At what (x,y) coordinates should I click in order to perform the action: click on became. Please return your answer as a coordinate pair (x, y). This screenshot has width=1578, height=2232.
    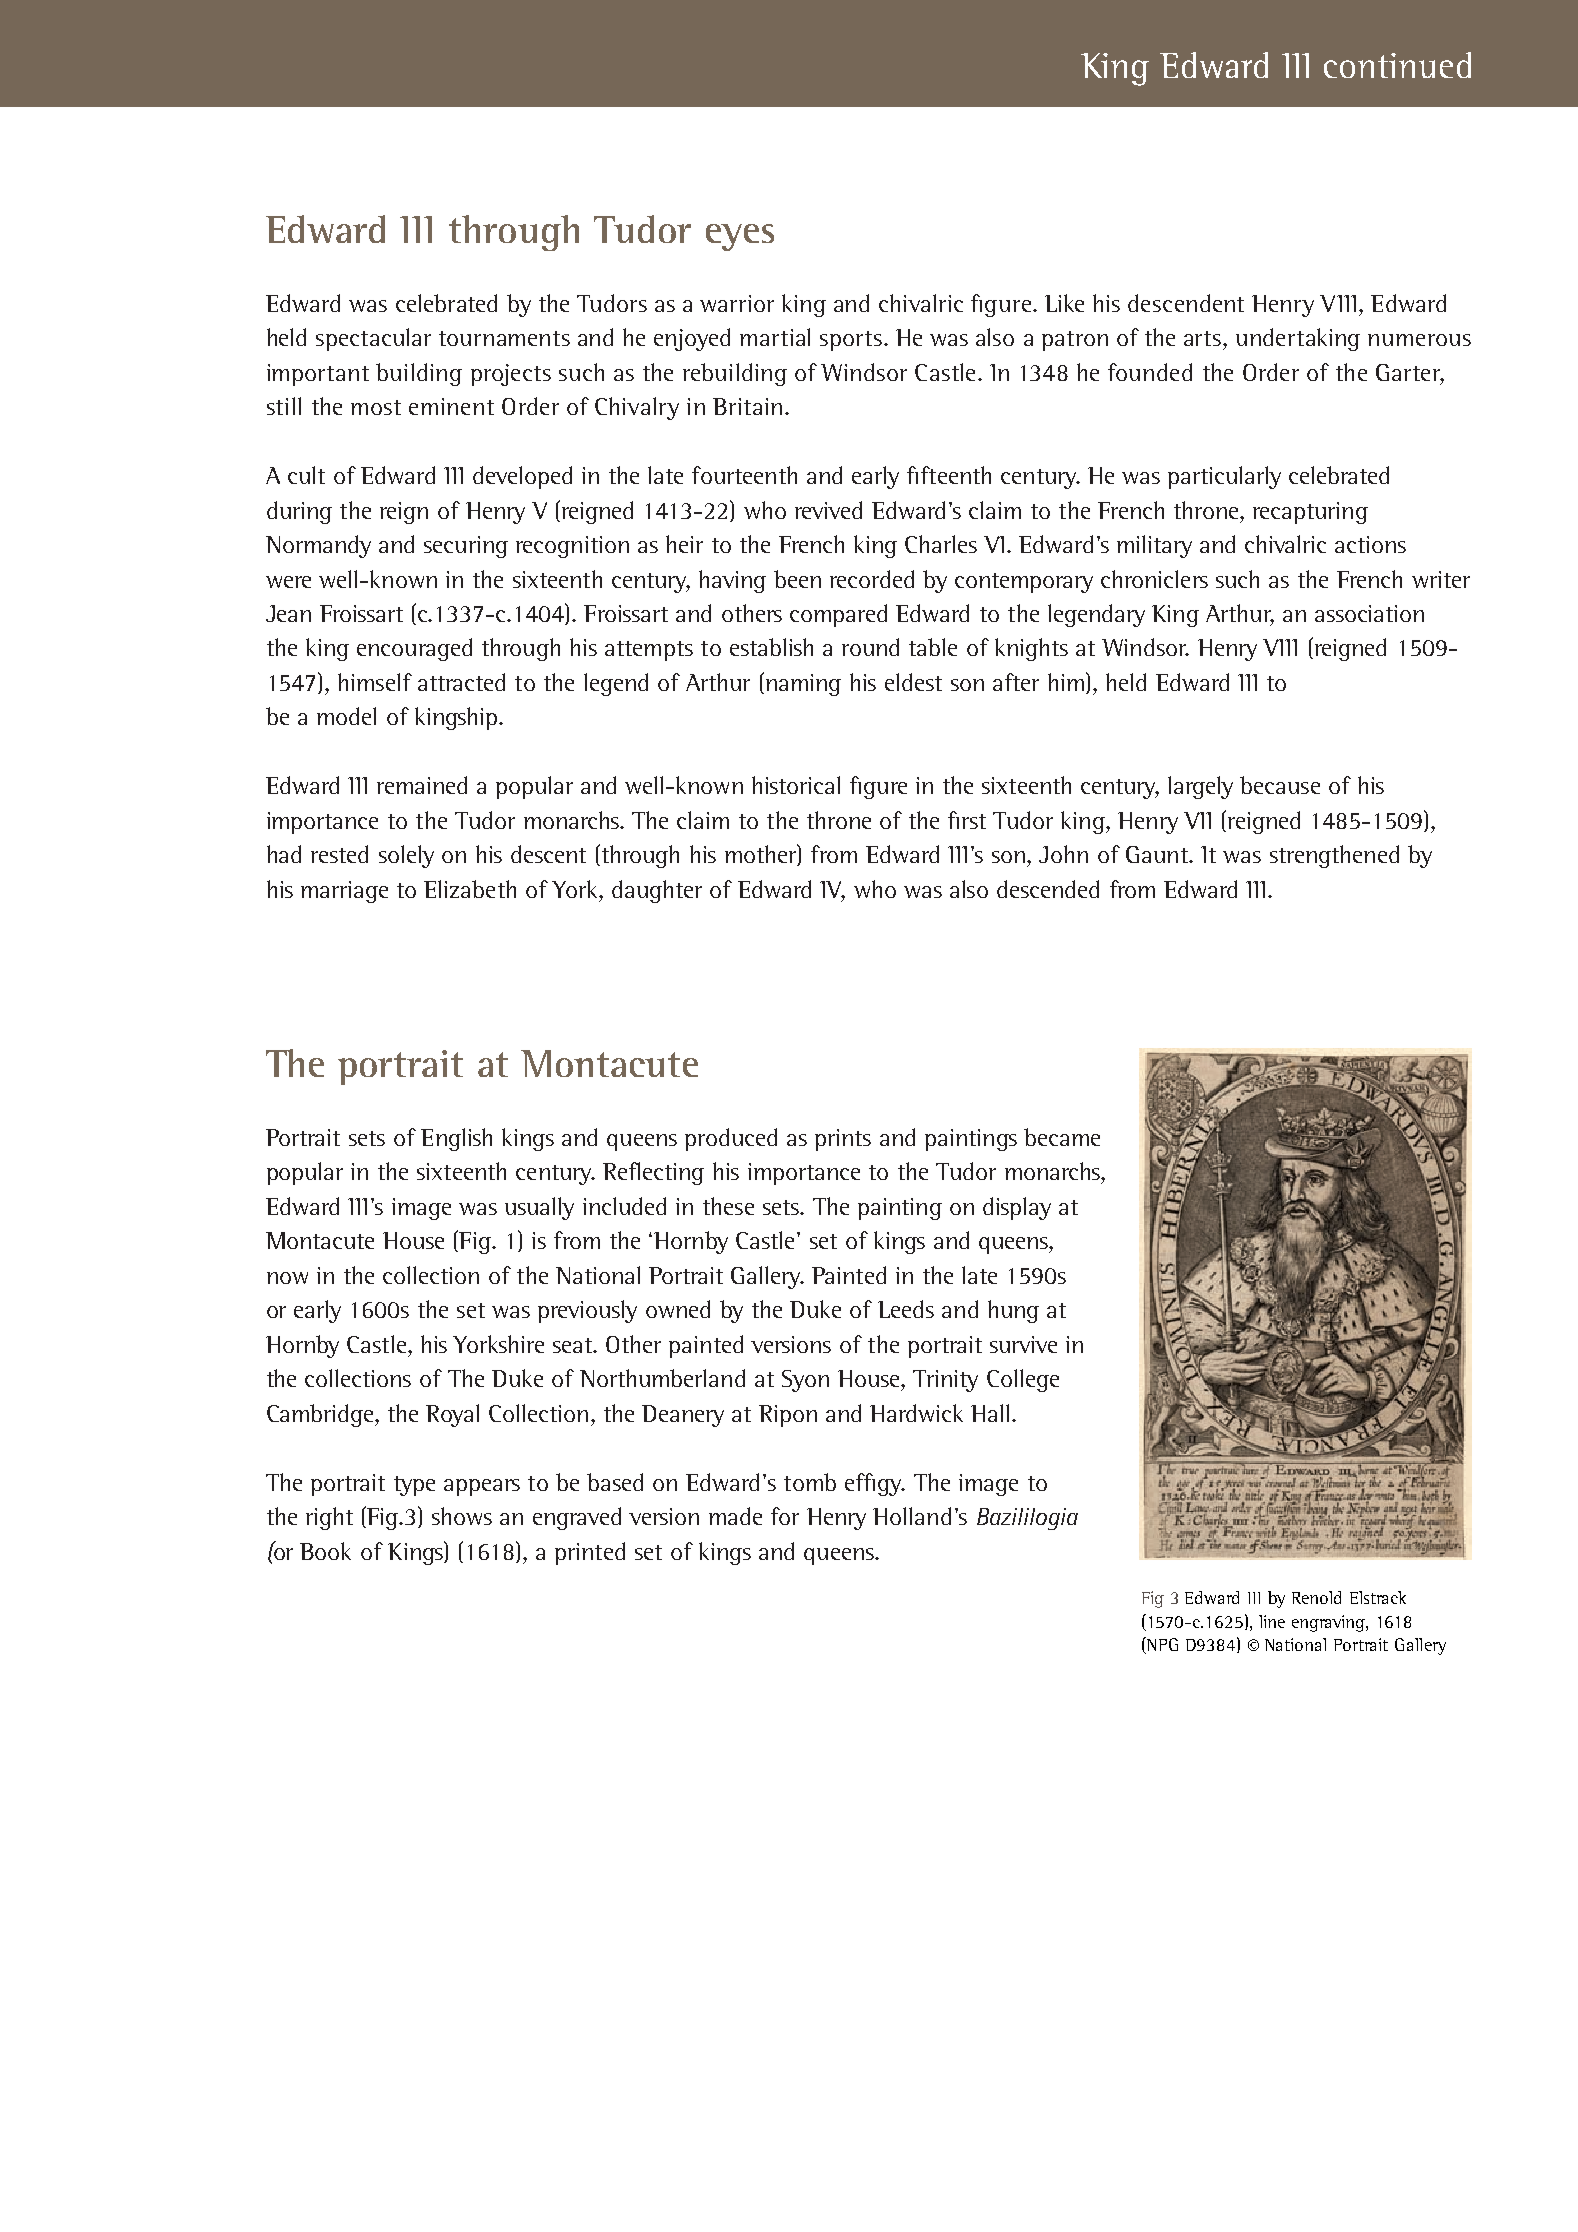
    Looking at the image, I should click on (1062, 1137).
